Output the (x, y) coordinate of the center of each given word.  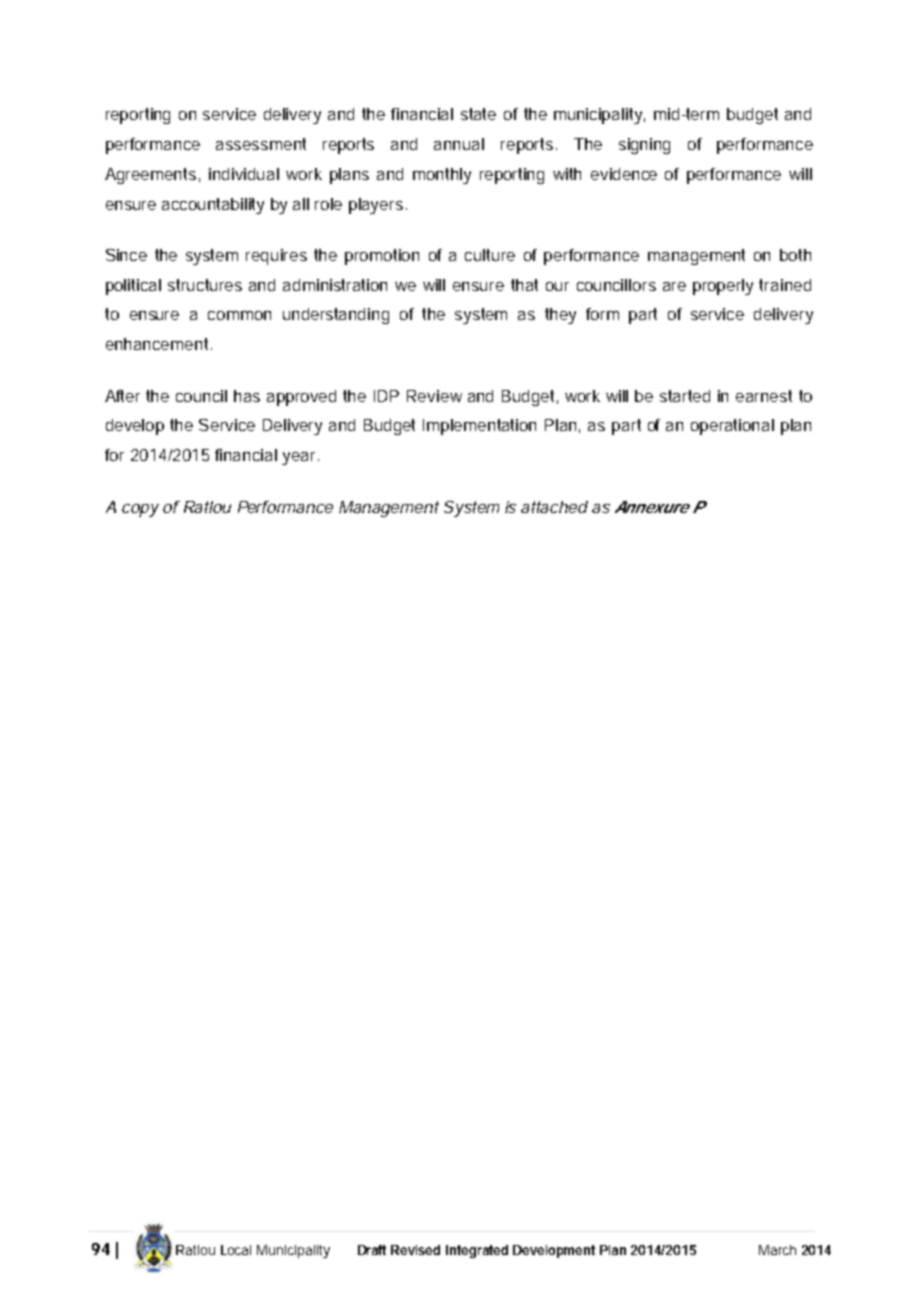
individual (244, 174)
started (685, 396)
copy (140, 510)
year (300, 458)
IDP (386, 396)
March (777, 1250)
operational (732, 427)
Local (236, 1250)
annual (459, 144)
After (126, 396)
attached (554, 507)
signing (644, 146)
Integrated (477, 1251)
